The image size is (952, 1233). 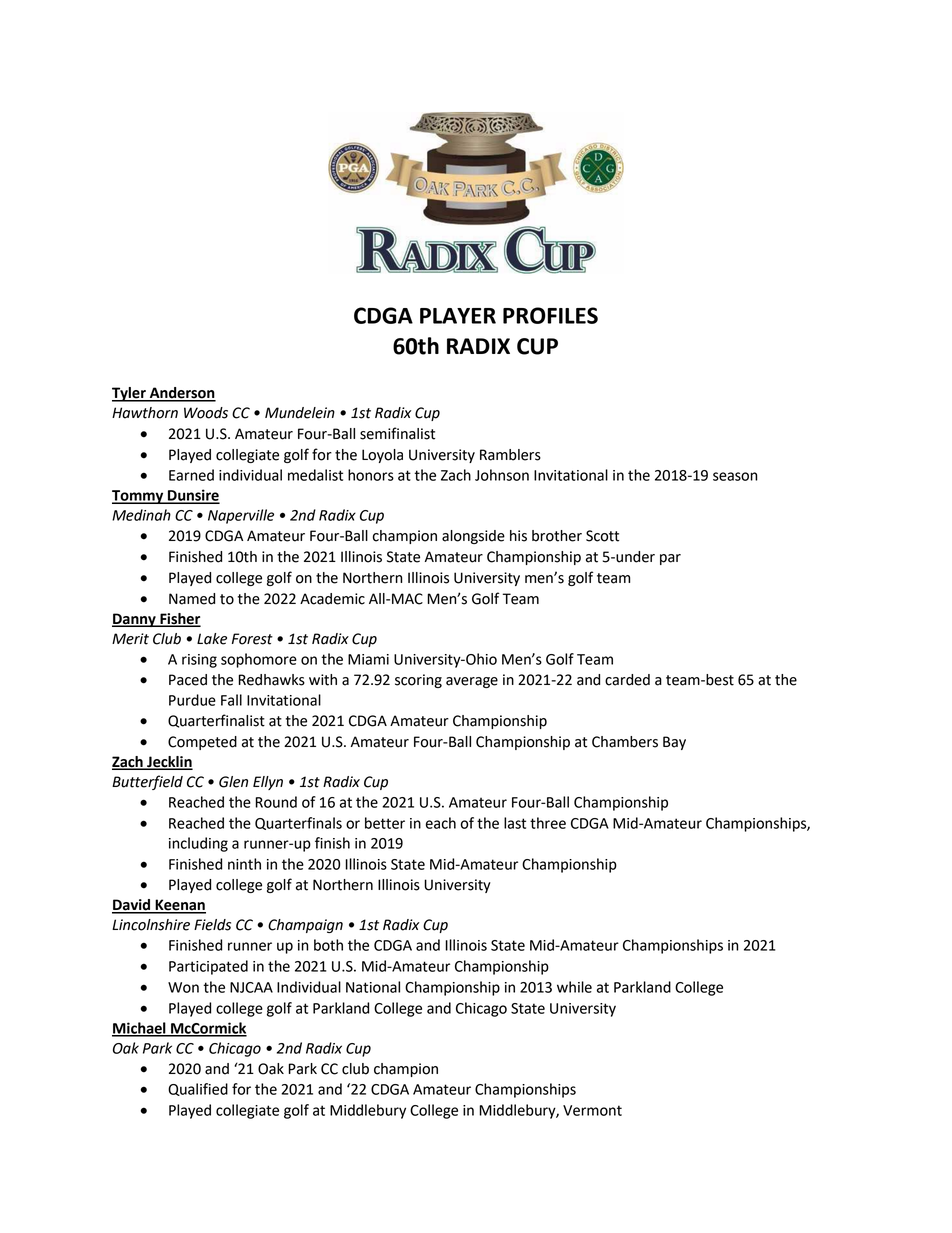 I want to click on better, so click(x=385, y=823).
